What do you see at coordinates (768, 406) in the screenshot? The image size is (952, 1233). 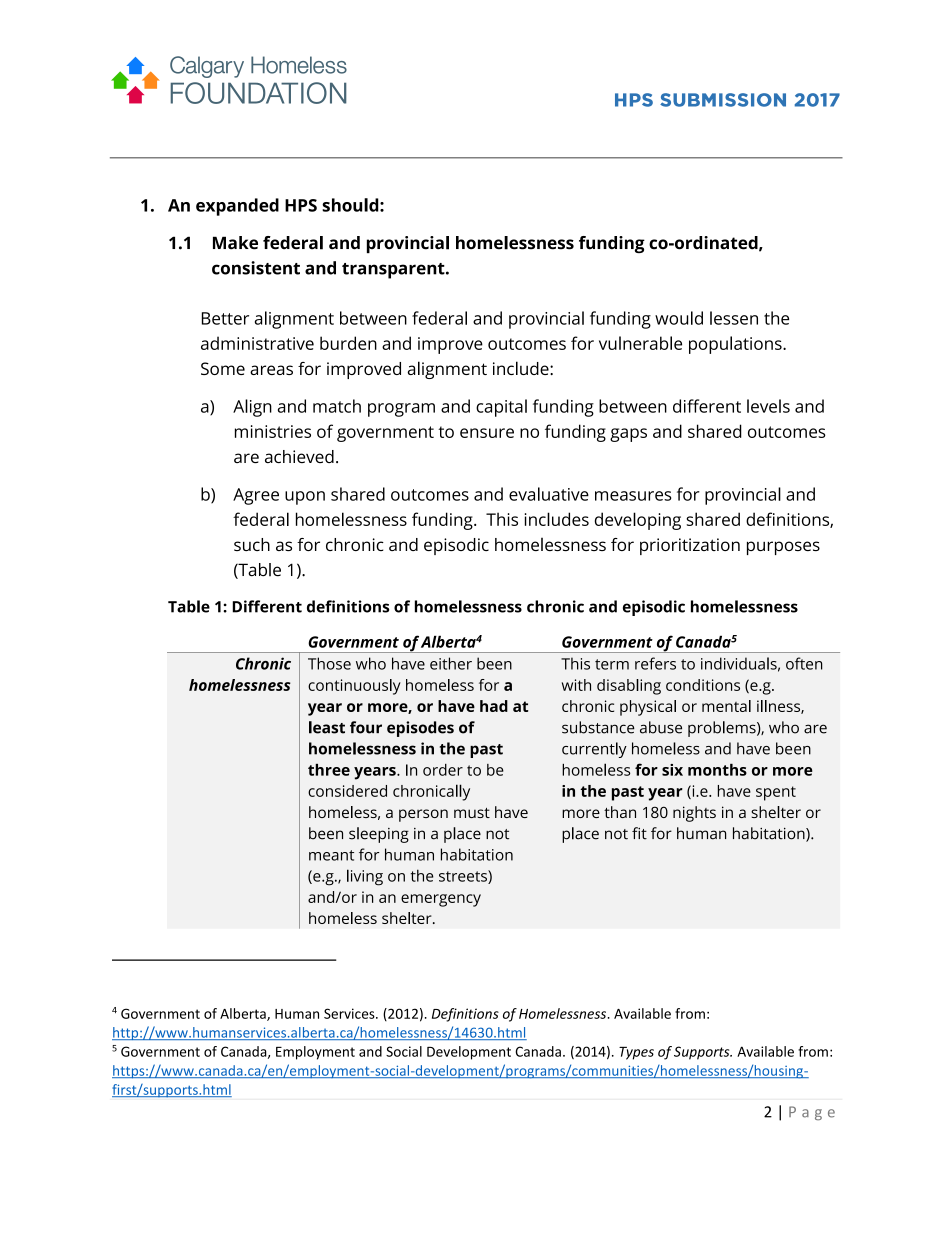 I see `levels` at bounding box center [768, 406].
